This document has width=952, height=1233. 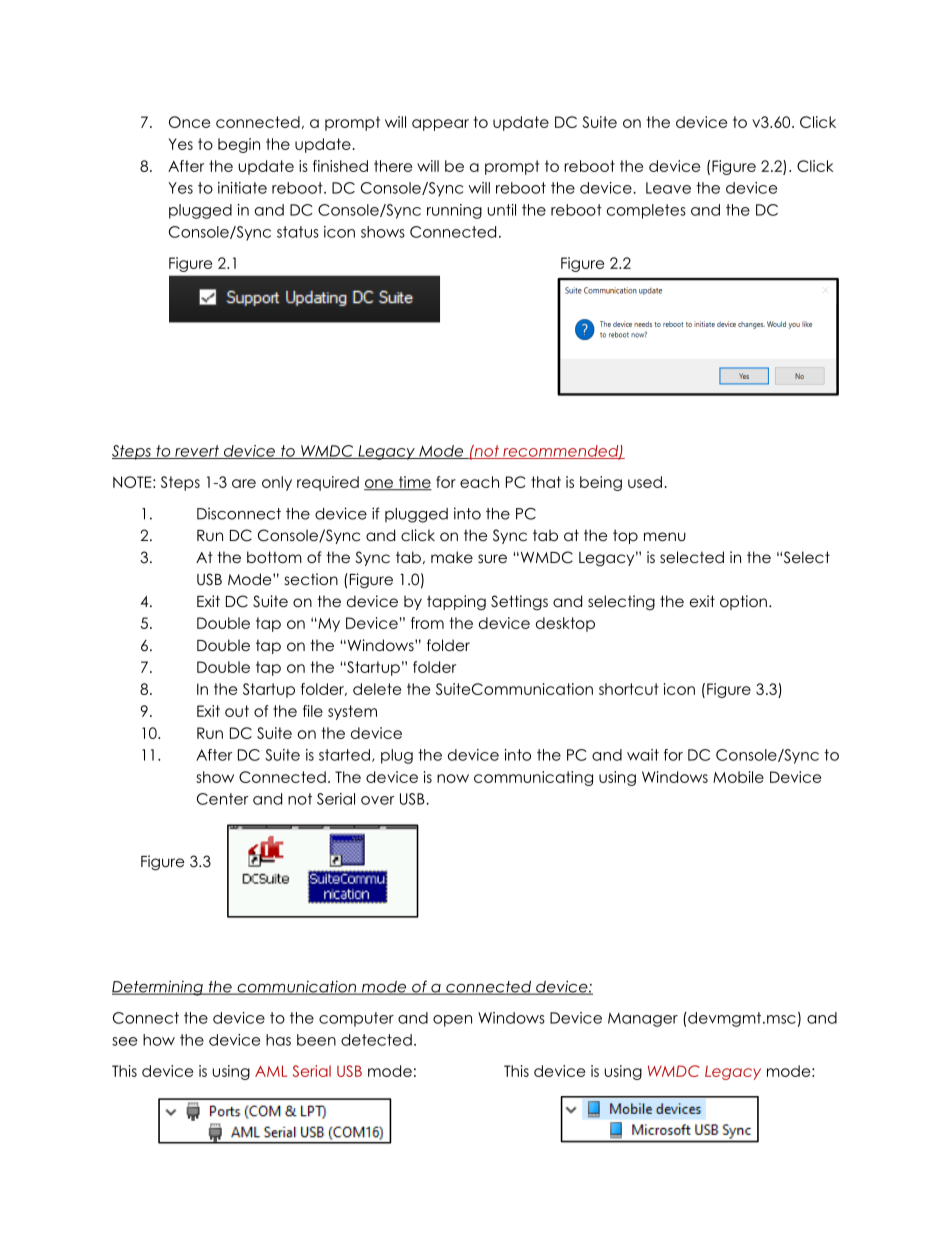 What do you see at coordinates (274, 557) in the document?
I see `bottom` at bounding box center [274, 557].
